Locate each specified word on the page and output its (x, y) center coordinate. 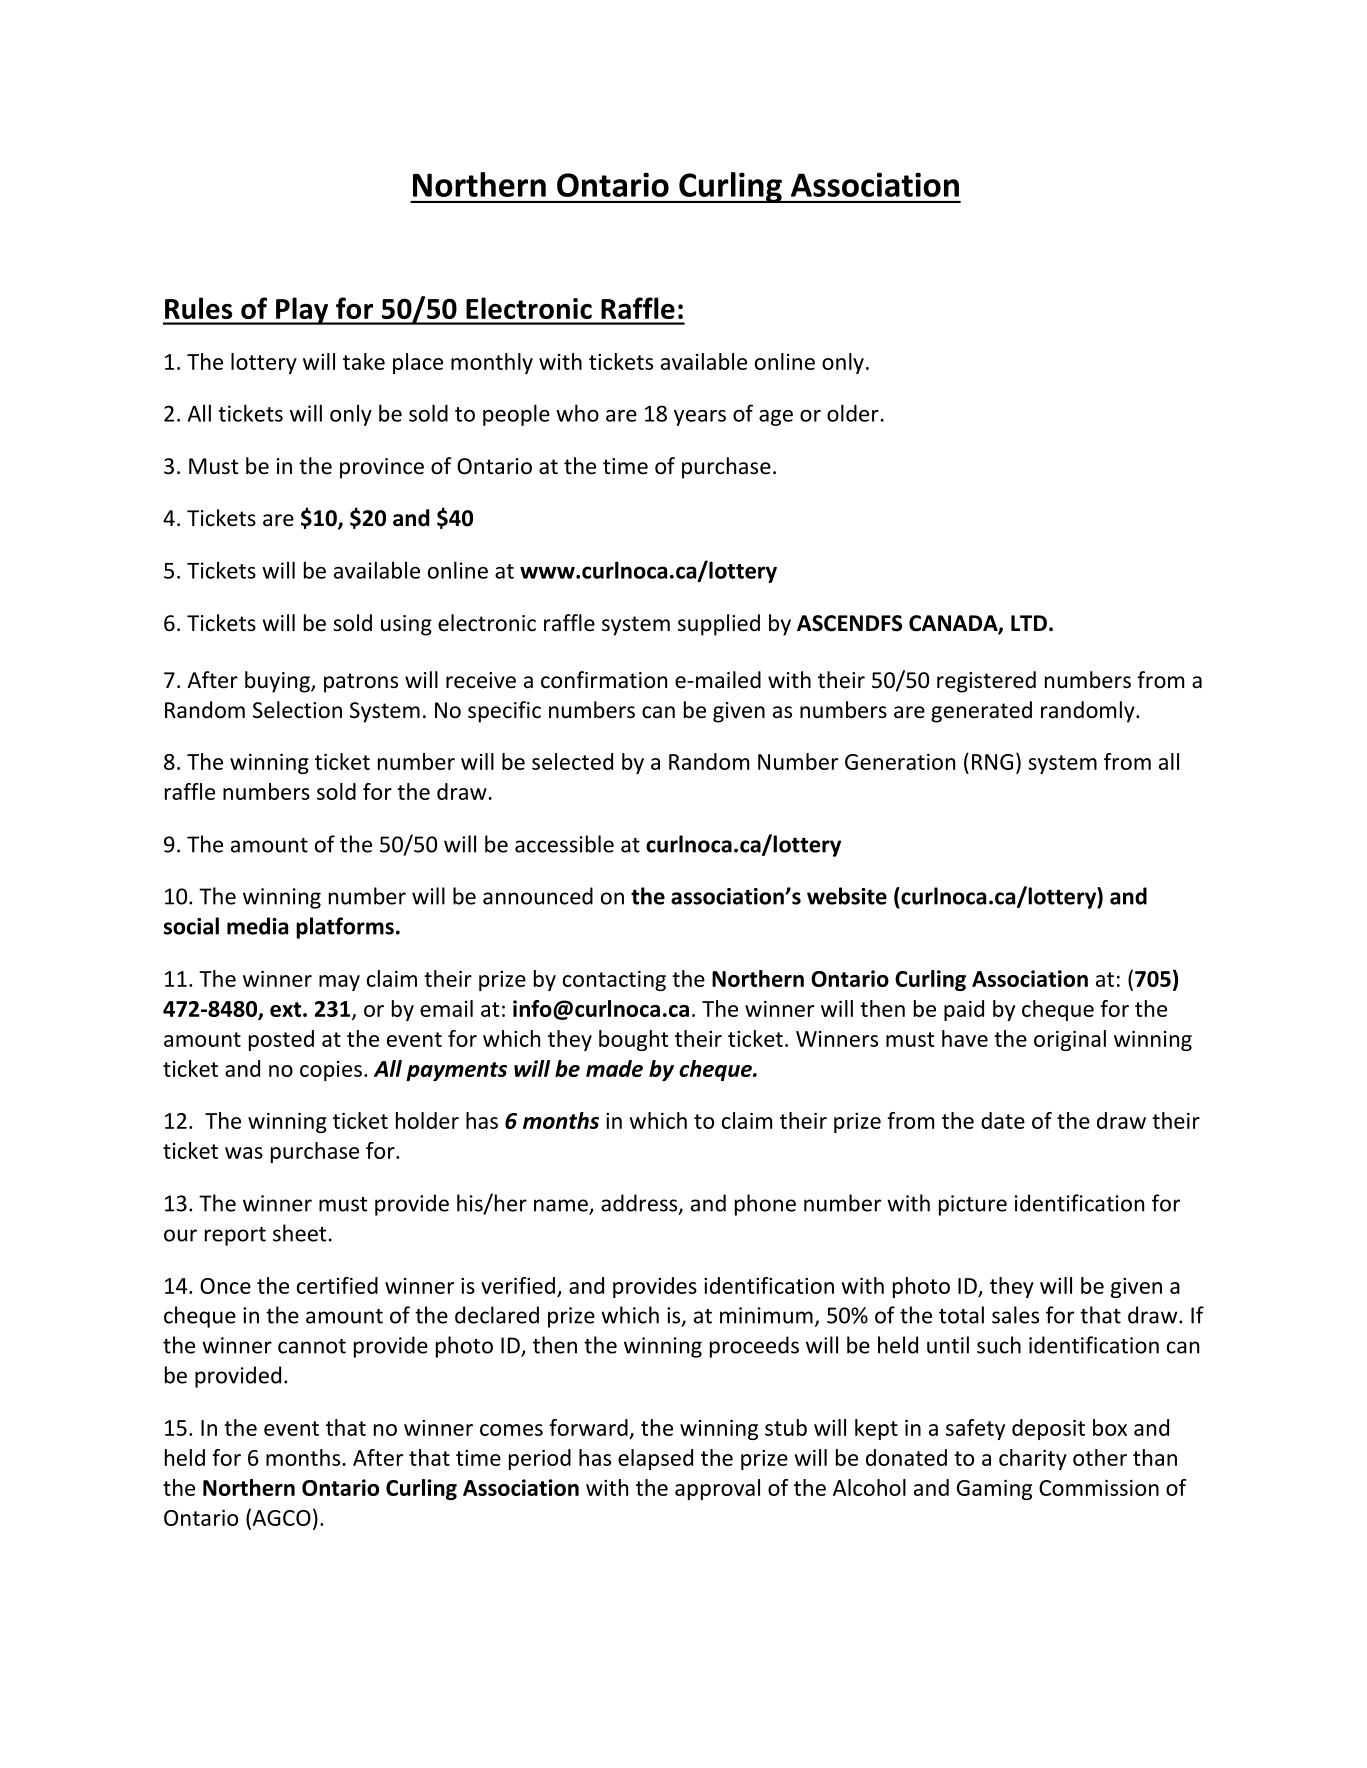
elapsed (655, 1459)
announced (538, 896)
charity (1033, 1459)
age (776, 418)
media (257, 926)
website (847, 896)
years (700, 418)
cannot (312, 1346)
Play (302, 311)
